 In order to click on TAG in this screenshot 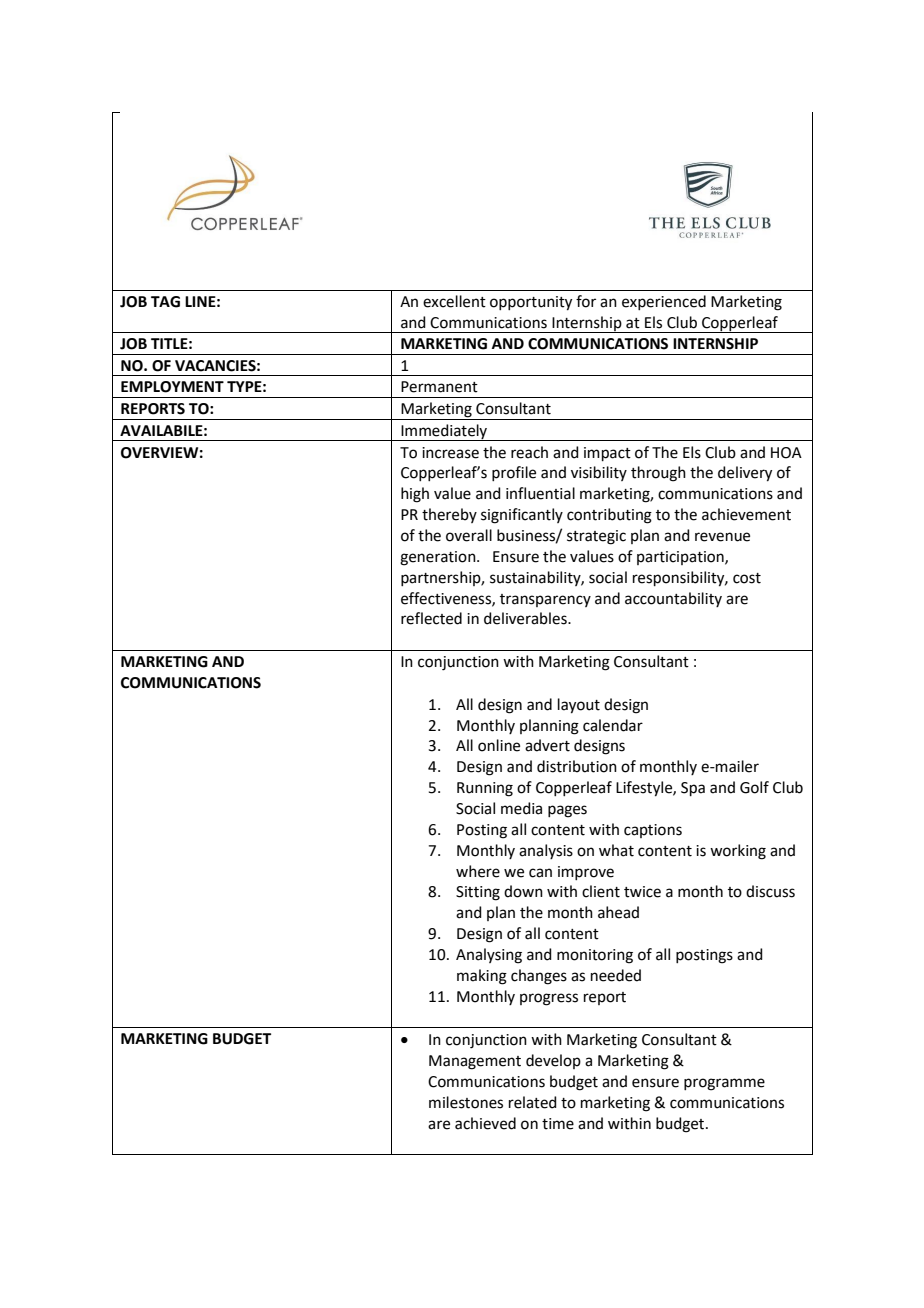, I will do `click(165, 302)`.
